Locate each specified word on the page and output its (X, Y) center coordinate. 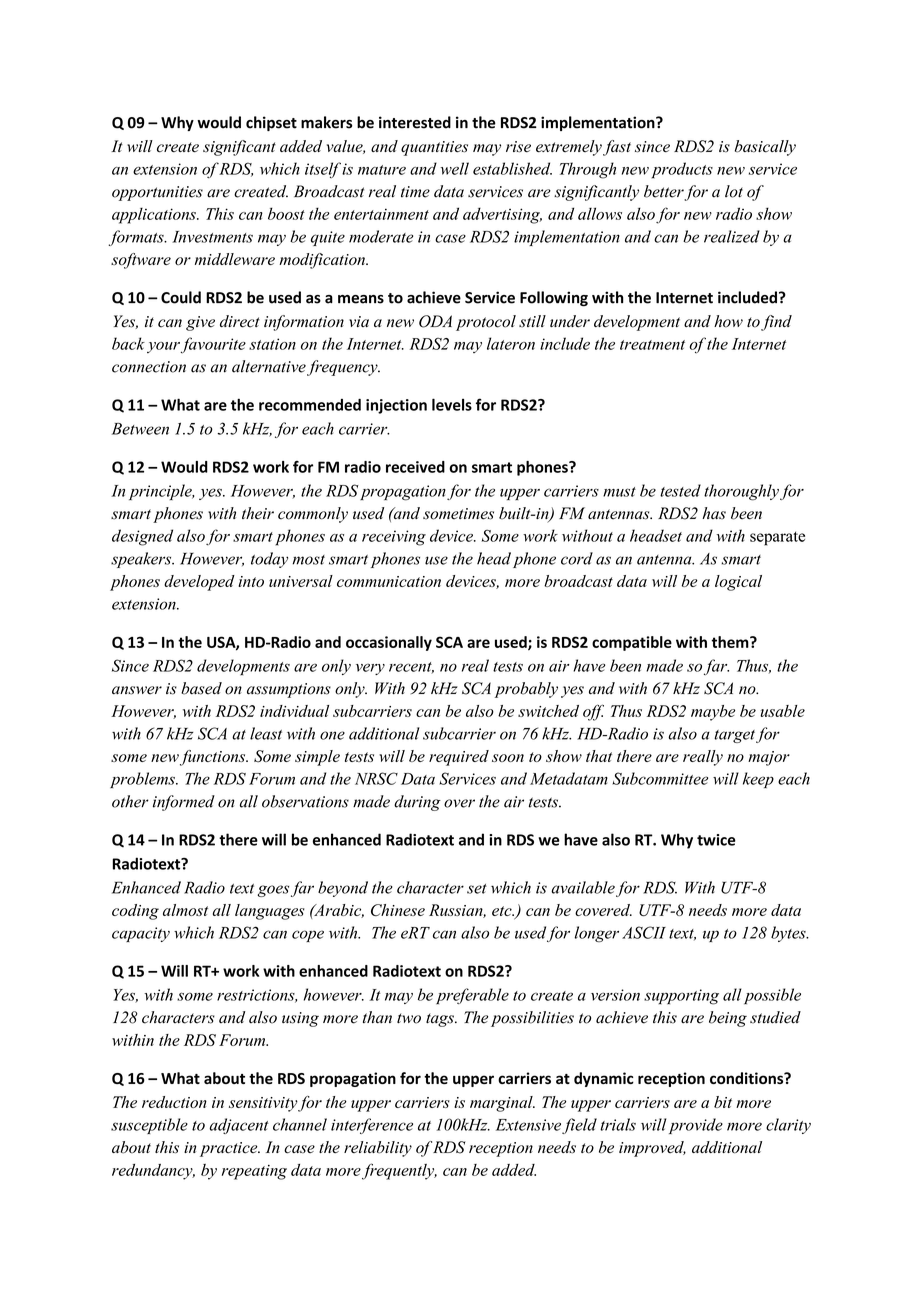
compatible (632, 643)
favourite (213, 345)
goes (273, 891)
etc (503, 911)
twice (716, 840)
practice (230, 1149)
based (201, 688)
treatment (652, 345)
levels (452, 404)
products (682, 170)
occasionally (389, 643)
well (454, 168)
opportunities (157, 193)
